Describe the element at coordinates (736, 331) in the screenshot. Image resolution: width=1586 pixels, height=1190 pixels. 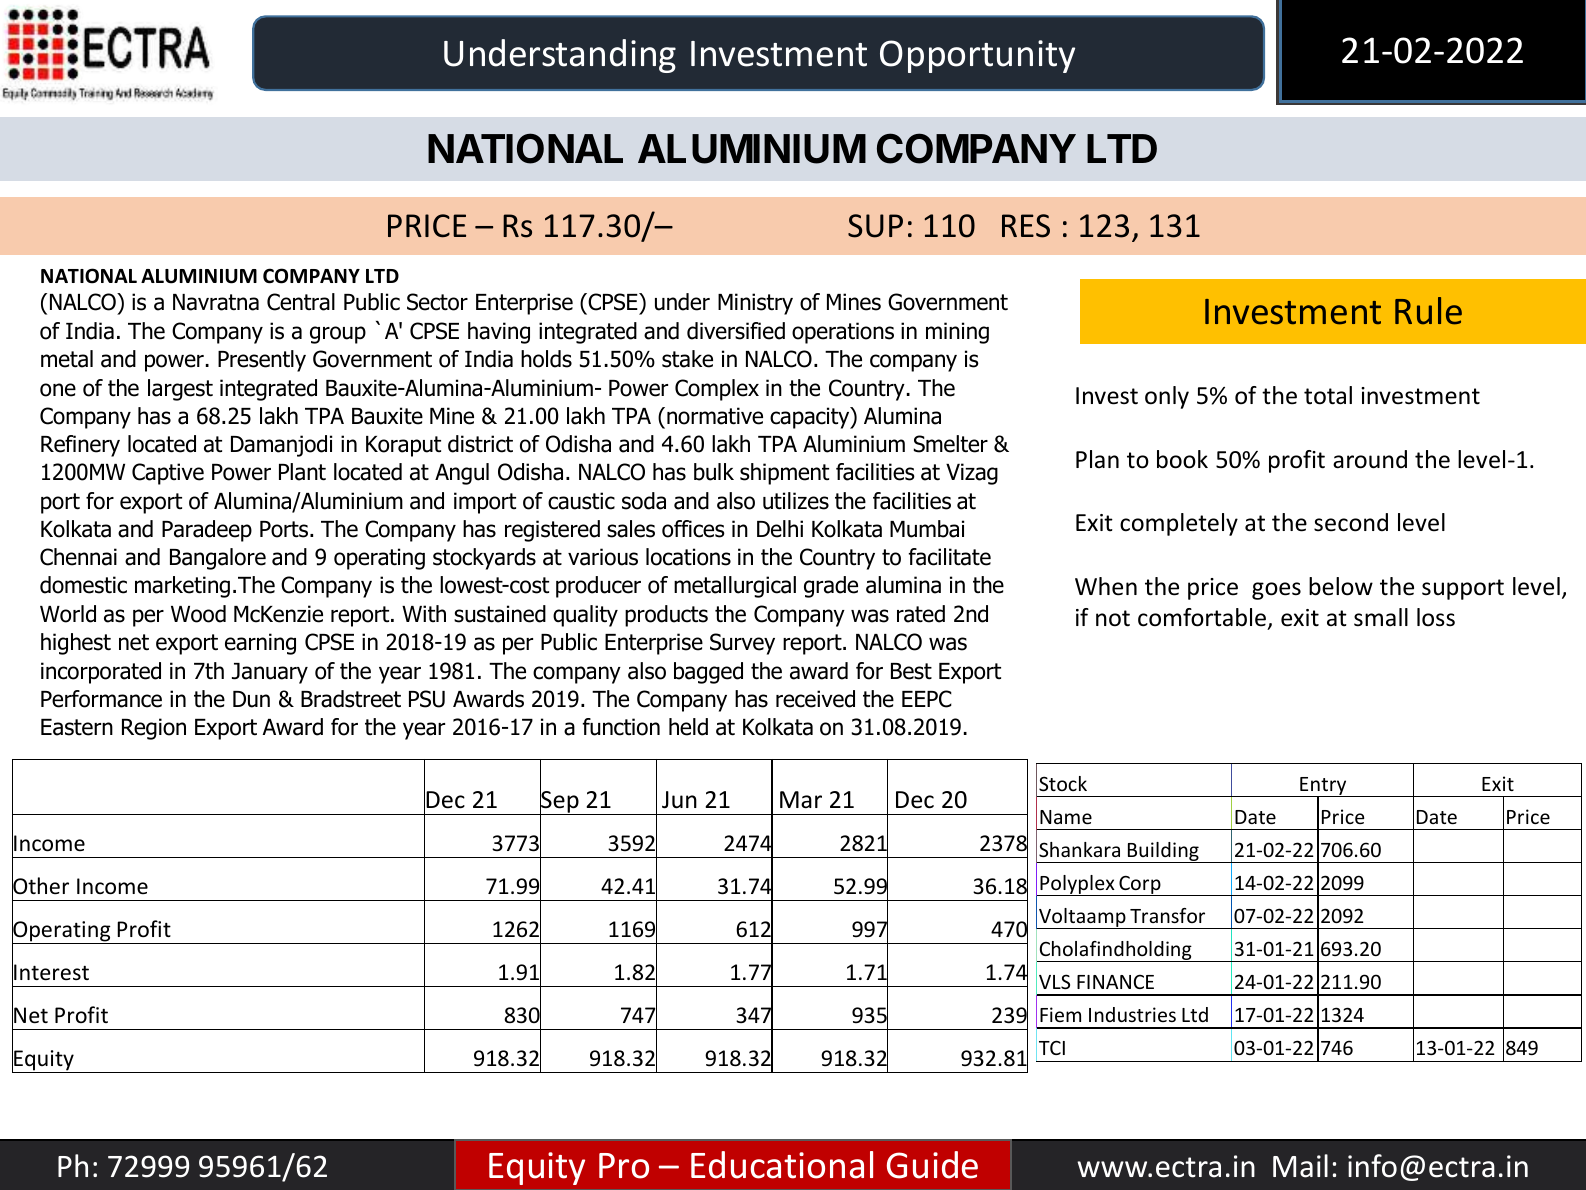
I see `diversified` at that location.
